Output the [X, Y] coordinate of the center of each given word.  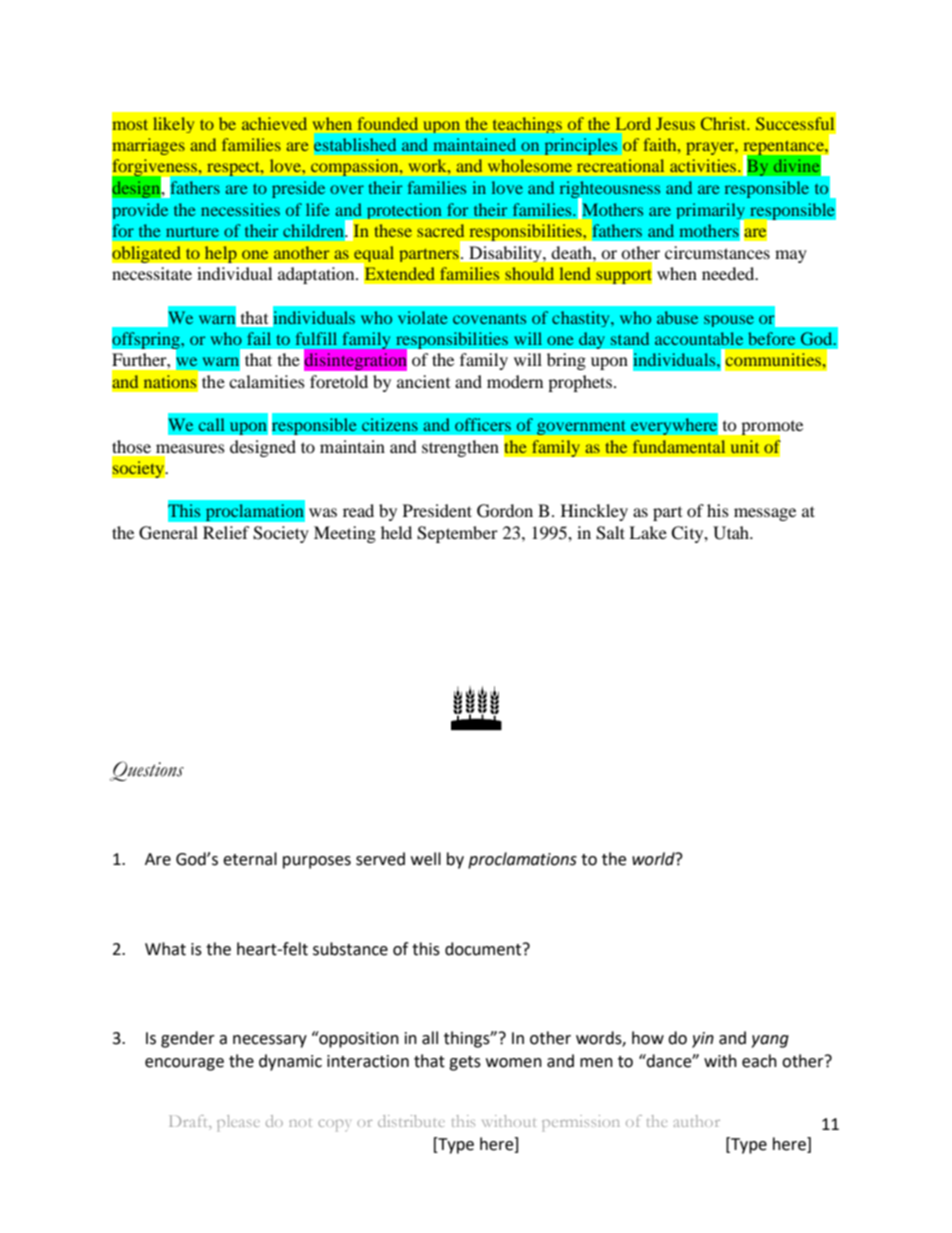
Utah [732, 533]
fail [259, 338]
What [165, 949]
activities [704, 165]
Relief [226, 532]
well [426, 859]
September [457, 534]
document [484, 949]
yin [703, 1040]
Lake [648, 532]
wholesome [530, 165]
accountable [699, 338]
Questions [147, 771]
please [238, 1123]
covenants [489, 319]
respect [234, 169]
